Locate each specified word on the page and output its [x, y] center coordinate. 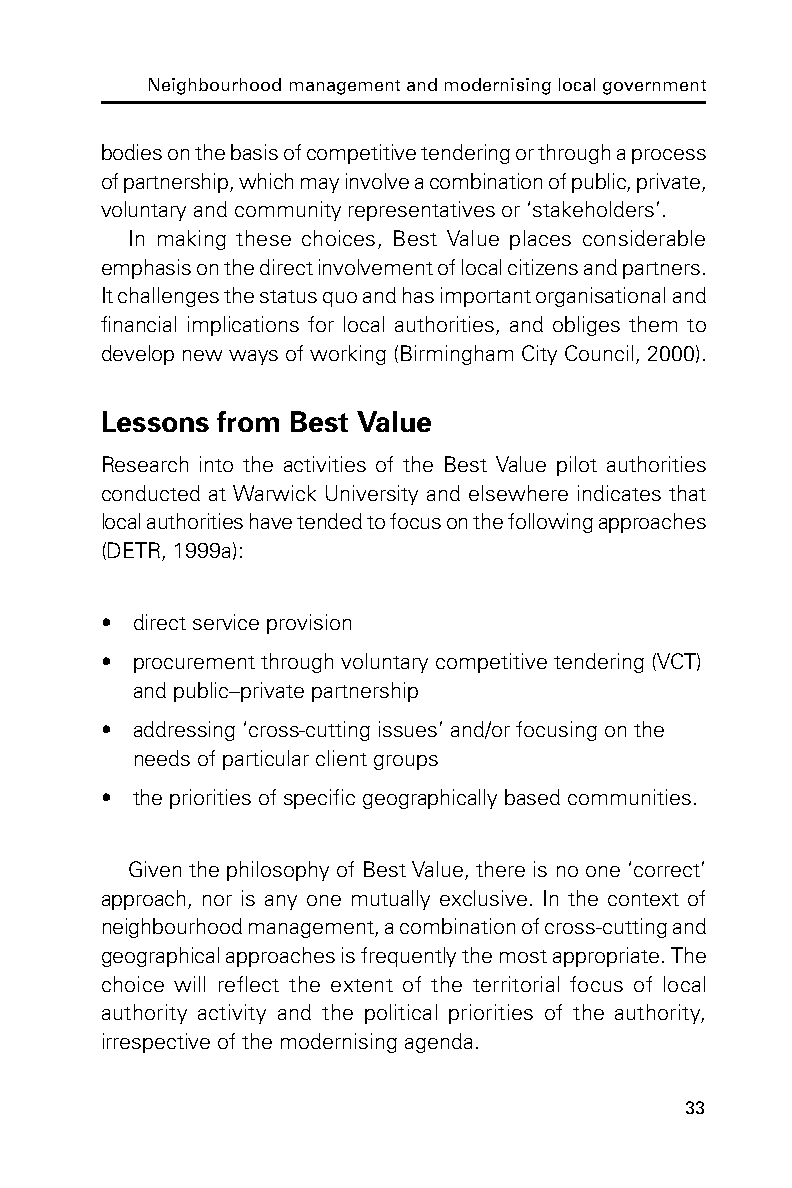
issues [408, 729]
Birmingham [457, 355]
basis [254, 152]
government [654, 87]
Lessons [156, 421]
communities [629, 797]
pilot [577, 466]
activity [232, 1014]
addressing [184, 731]
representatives [422, 211]
